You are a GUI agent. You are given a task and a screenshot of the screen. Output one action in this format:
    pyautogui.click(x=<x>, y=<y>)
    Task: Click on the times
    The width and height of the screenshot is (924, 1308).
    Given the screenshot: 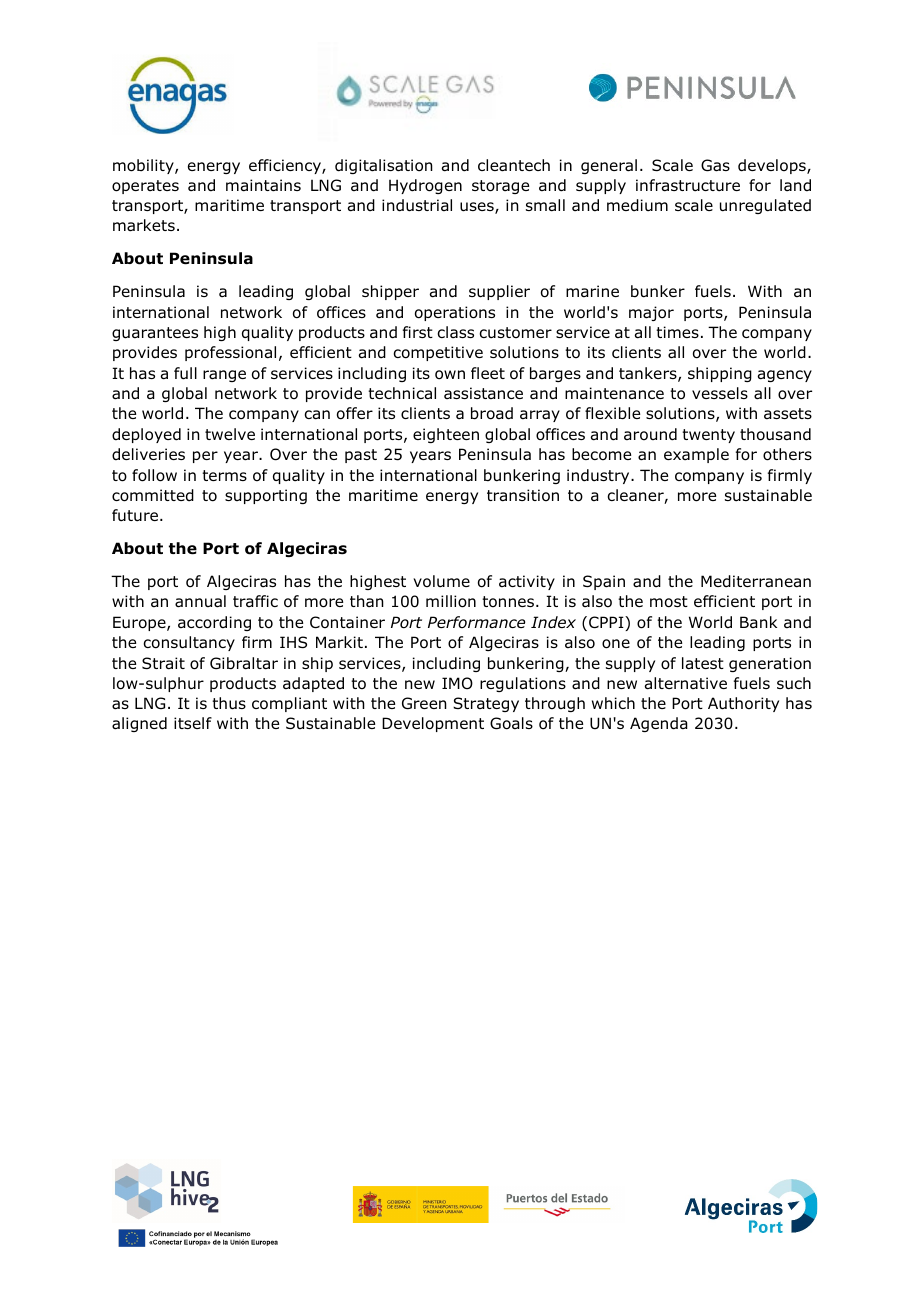 What is the action you would take?
    pyautogui.click(x=677, y=332)
